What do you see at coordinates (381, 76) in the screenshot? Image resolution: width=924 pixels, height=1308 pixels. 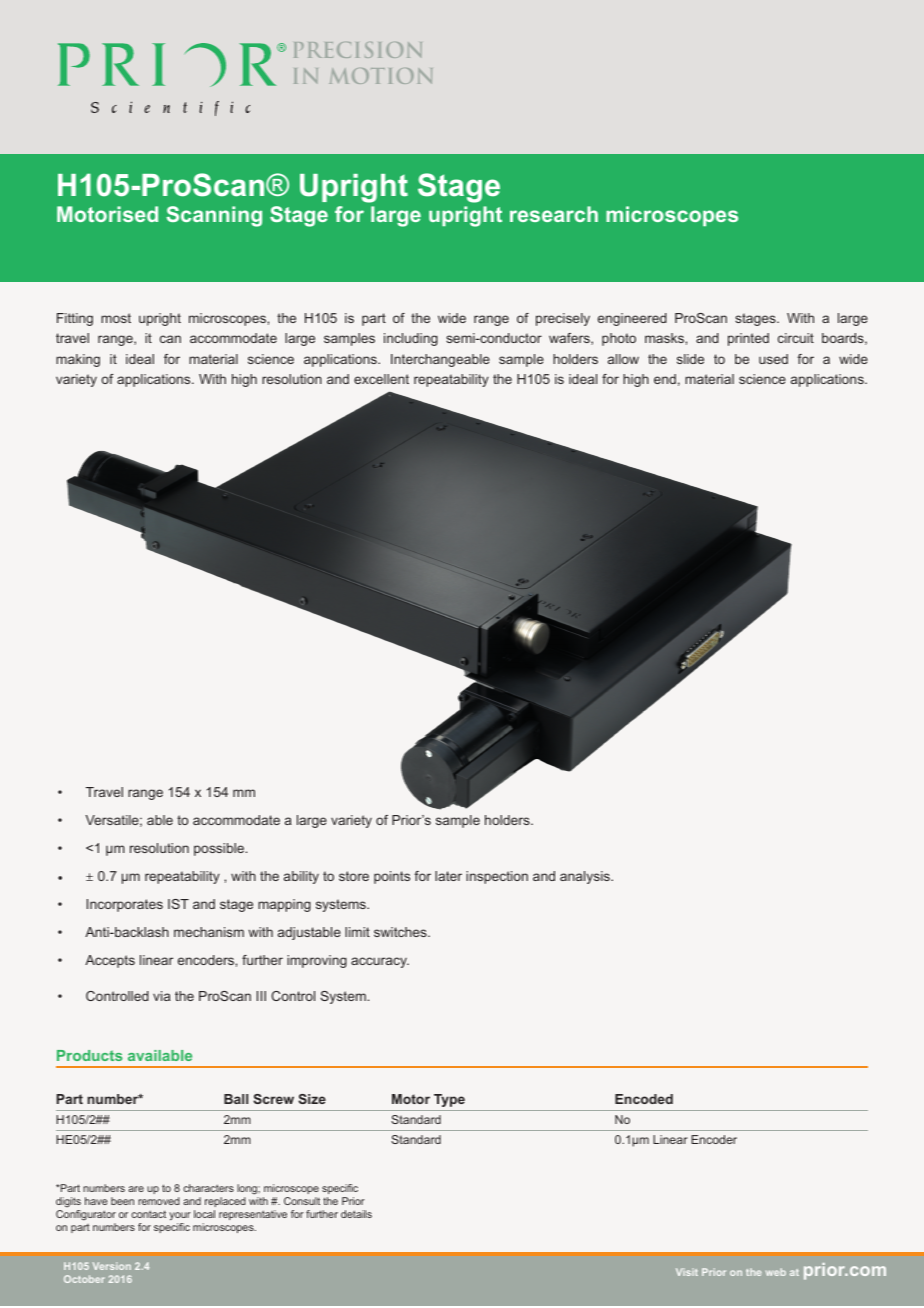 I see `MOTION` at bounding box center [381, 76].
